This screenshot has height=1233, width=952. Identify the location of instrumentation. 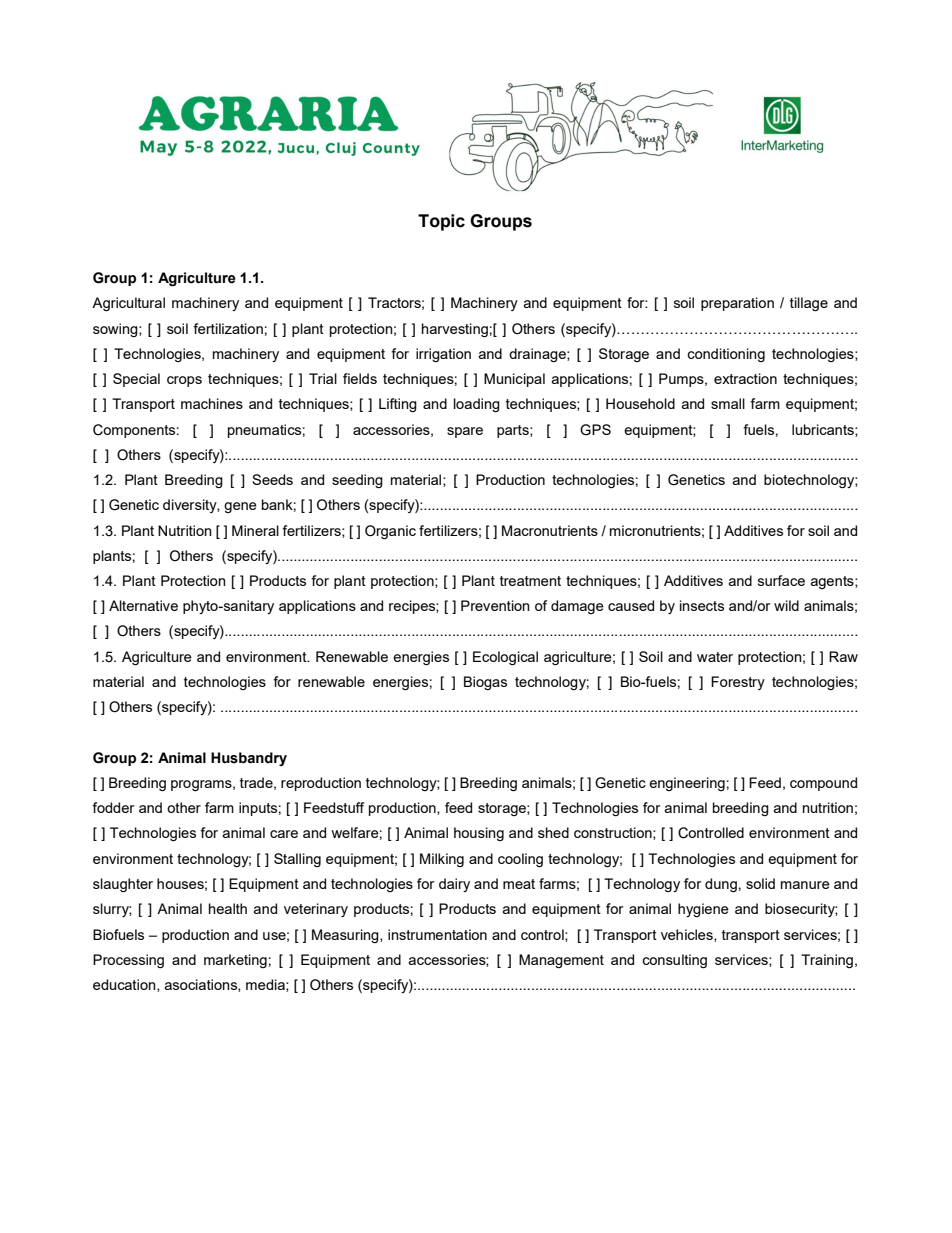
(437, 934).
